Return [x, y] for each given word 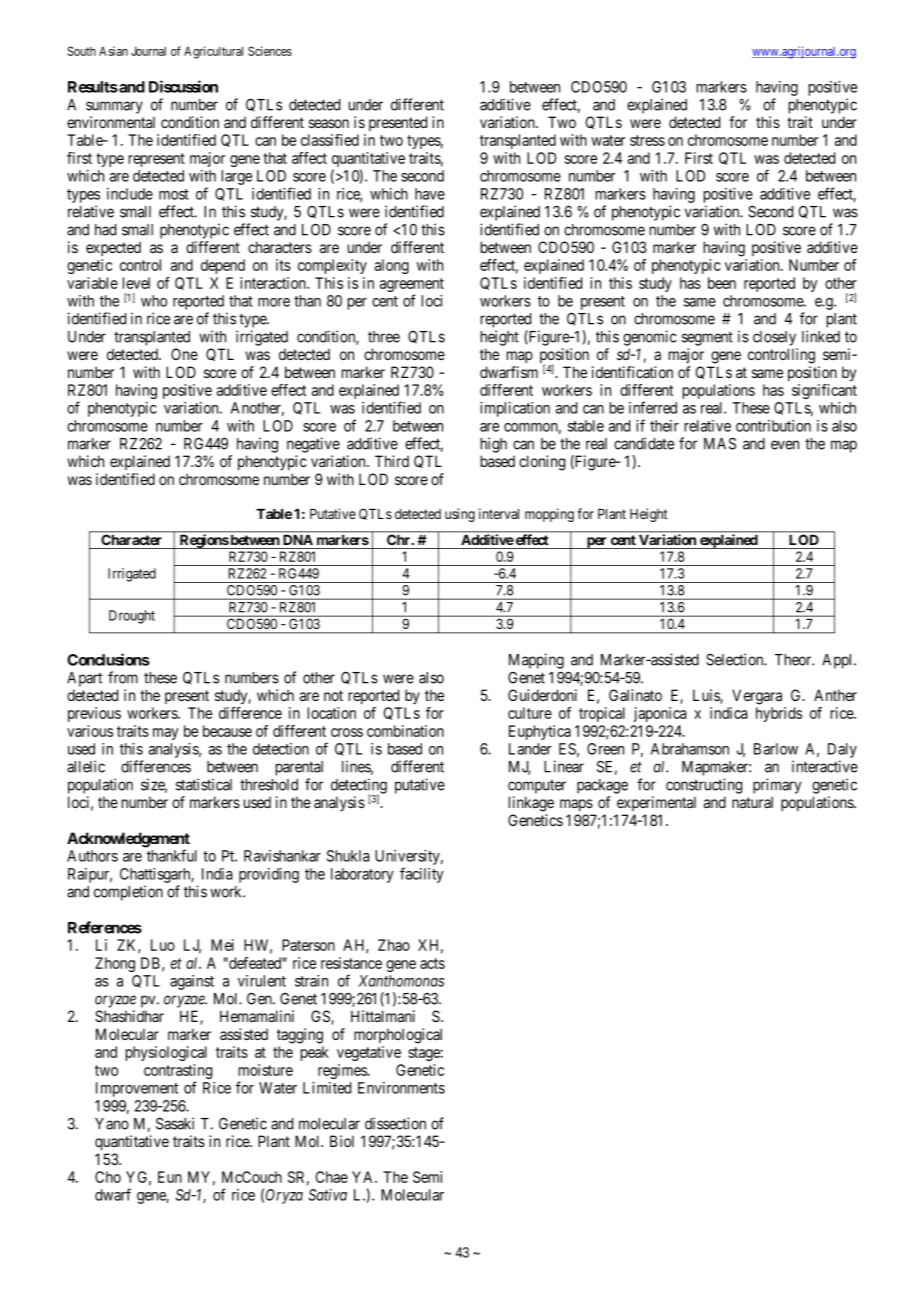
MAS [720, 443]
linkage [531, 804]
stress [647, 140]
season [329, 123]
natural [752, 802]
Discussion [183, 86]
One [184, 354]
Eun [170, 1177]
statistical [204, 784]
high [494, 445]
